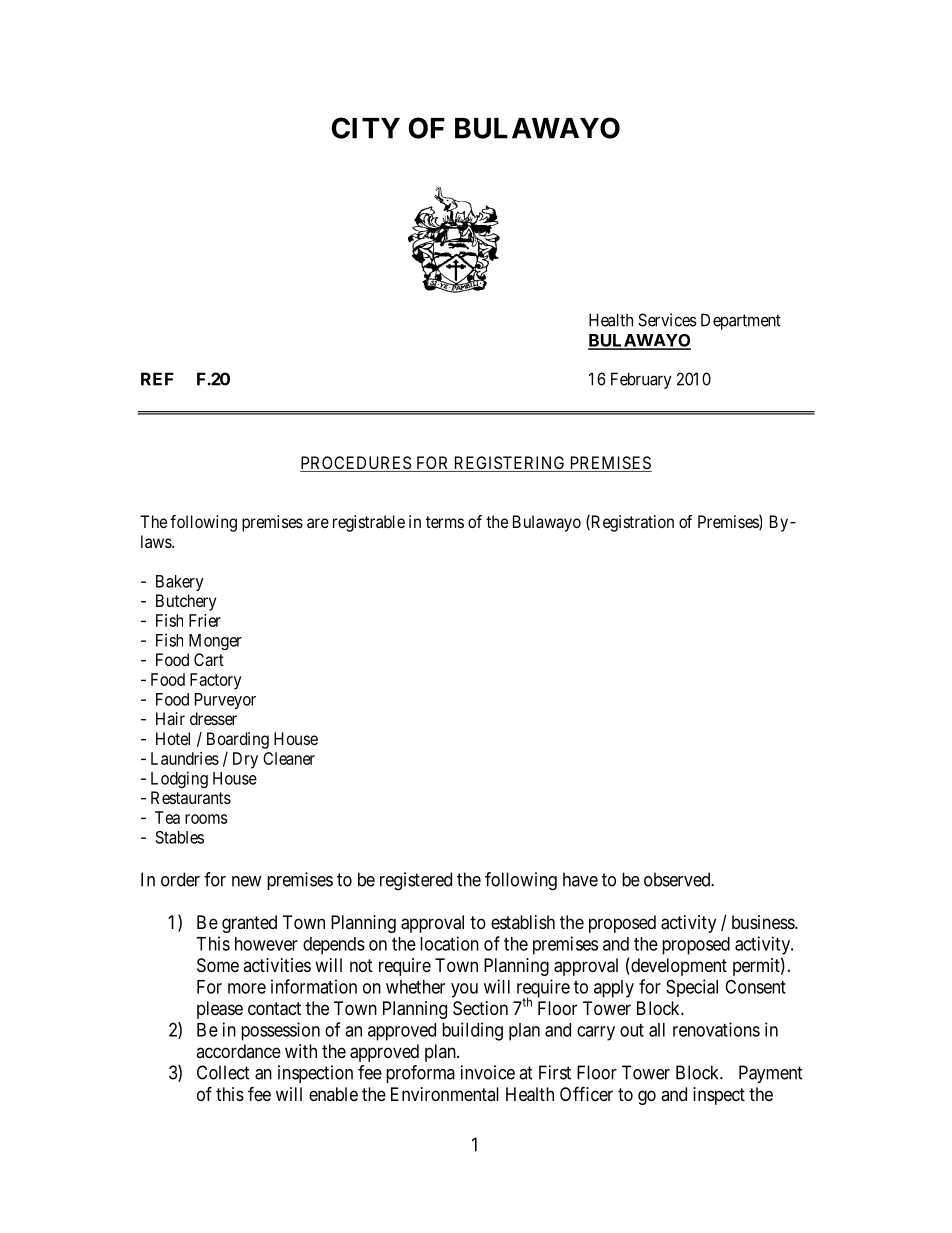  I want to click on Dry, so click(245, 760).
